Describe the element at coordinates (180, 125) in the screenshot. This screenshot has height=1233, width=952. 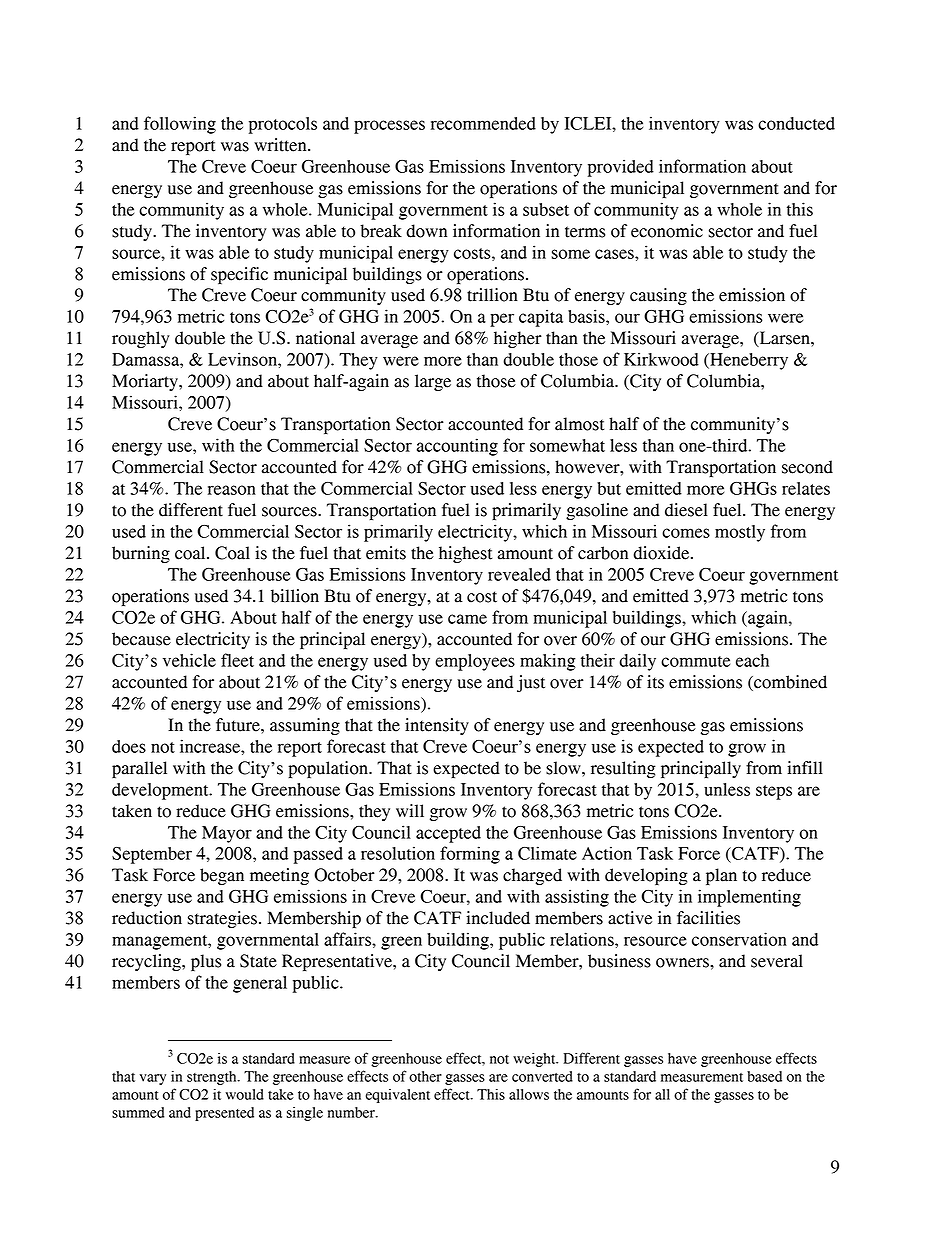
I see `following` at that location.
